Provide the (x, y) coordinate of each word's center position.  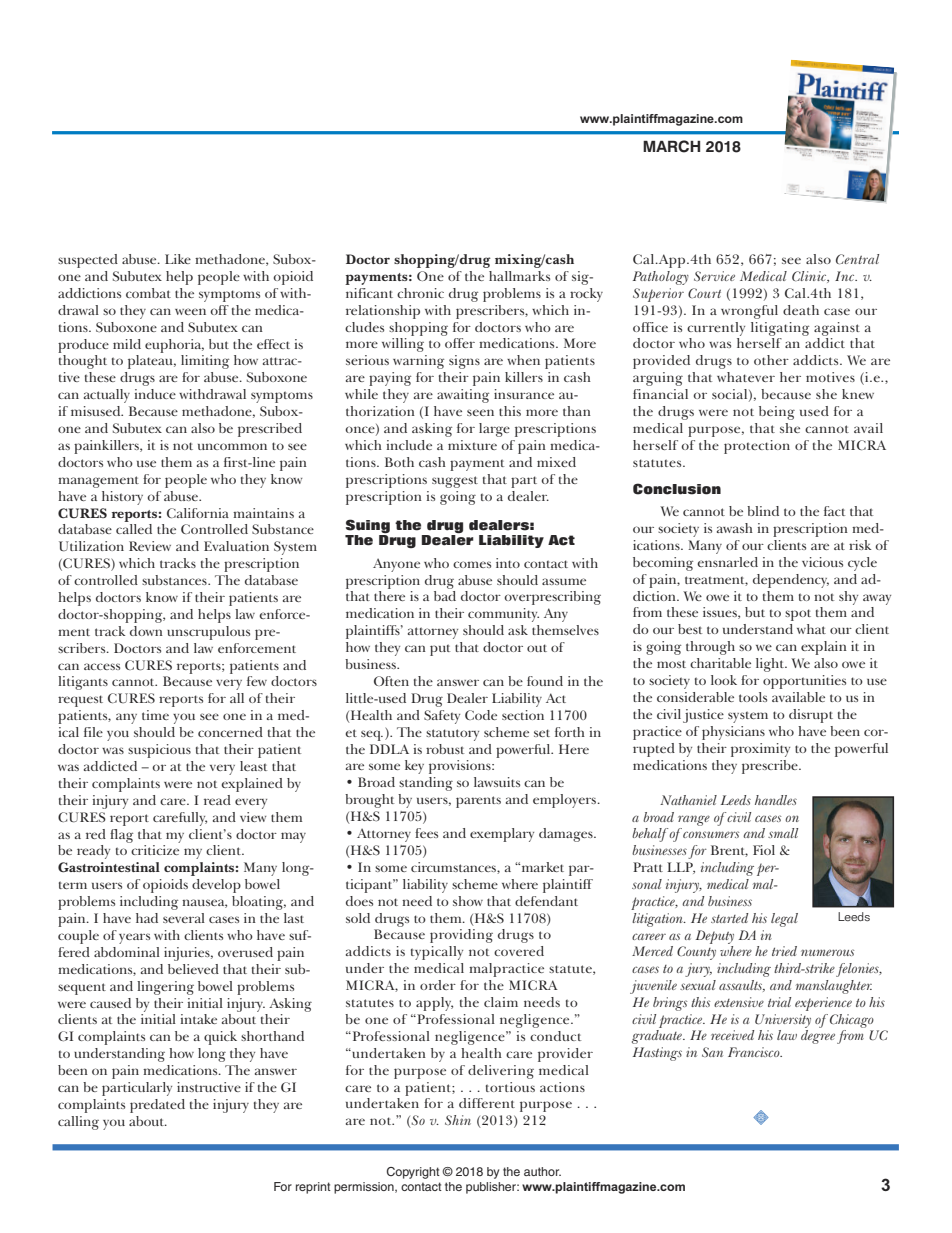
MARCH (671, 146)
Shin (458, 1120)
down (146, 631)
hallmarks (519, 276)
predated (157, 1106)
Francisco (755, 1052)
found (545, 681)
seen (480, 412)
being (777, 413)
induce (155, 394)
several (184, 918)
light (771, 665)
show (468, 901)
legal (784, 920)
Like (178, 259)
